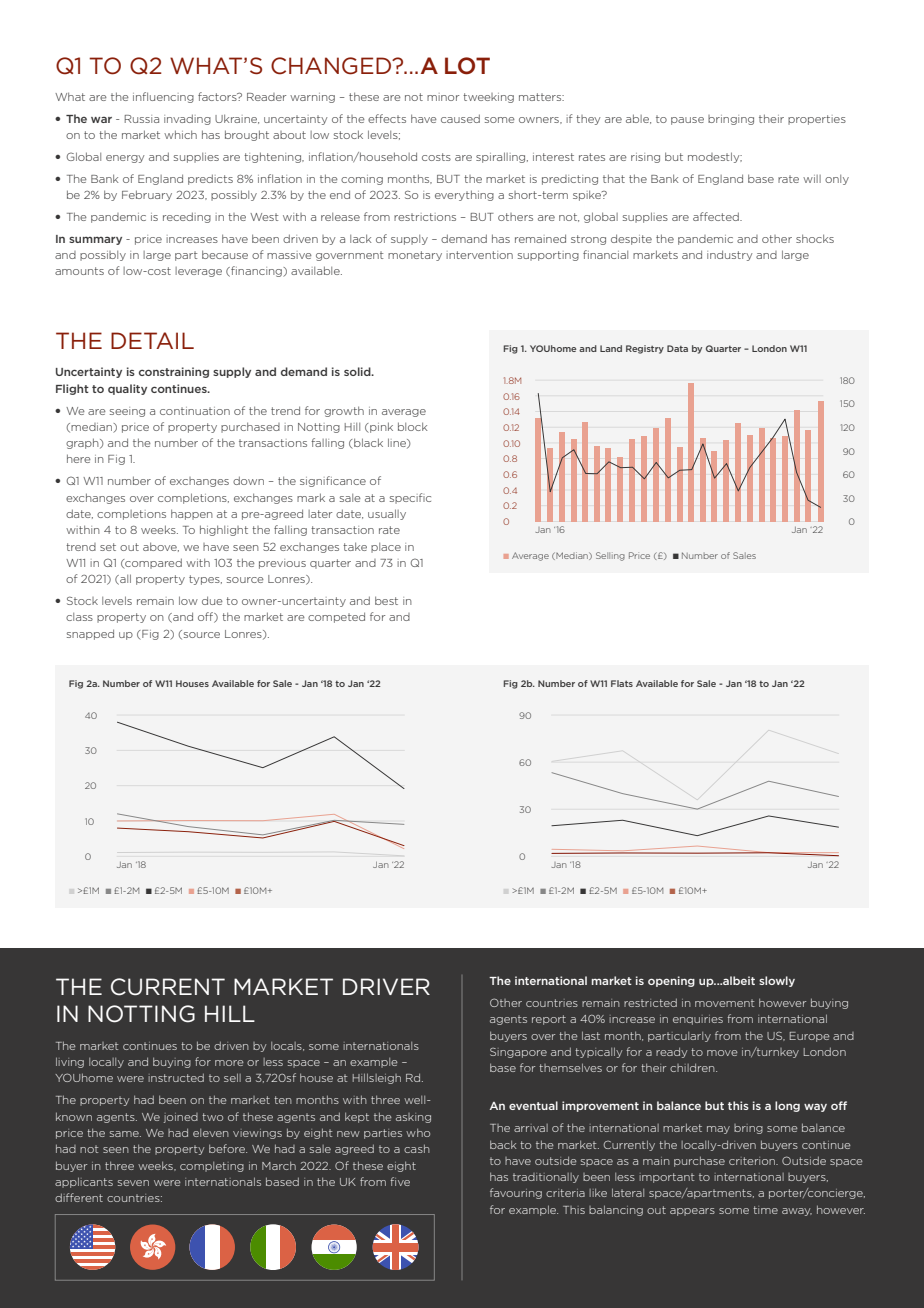 This image has height=1308, width=924. What do you see at coordinates (163, 97) in the image?
I see `influencing` at bounding box center [163, 97].
